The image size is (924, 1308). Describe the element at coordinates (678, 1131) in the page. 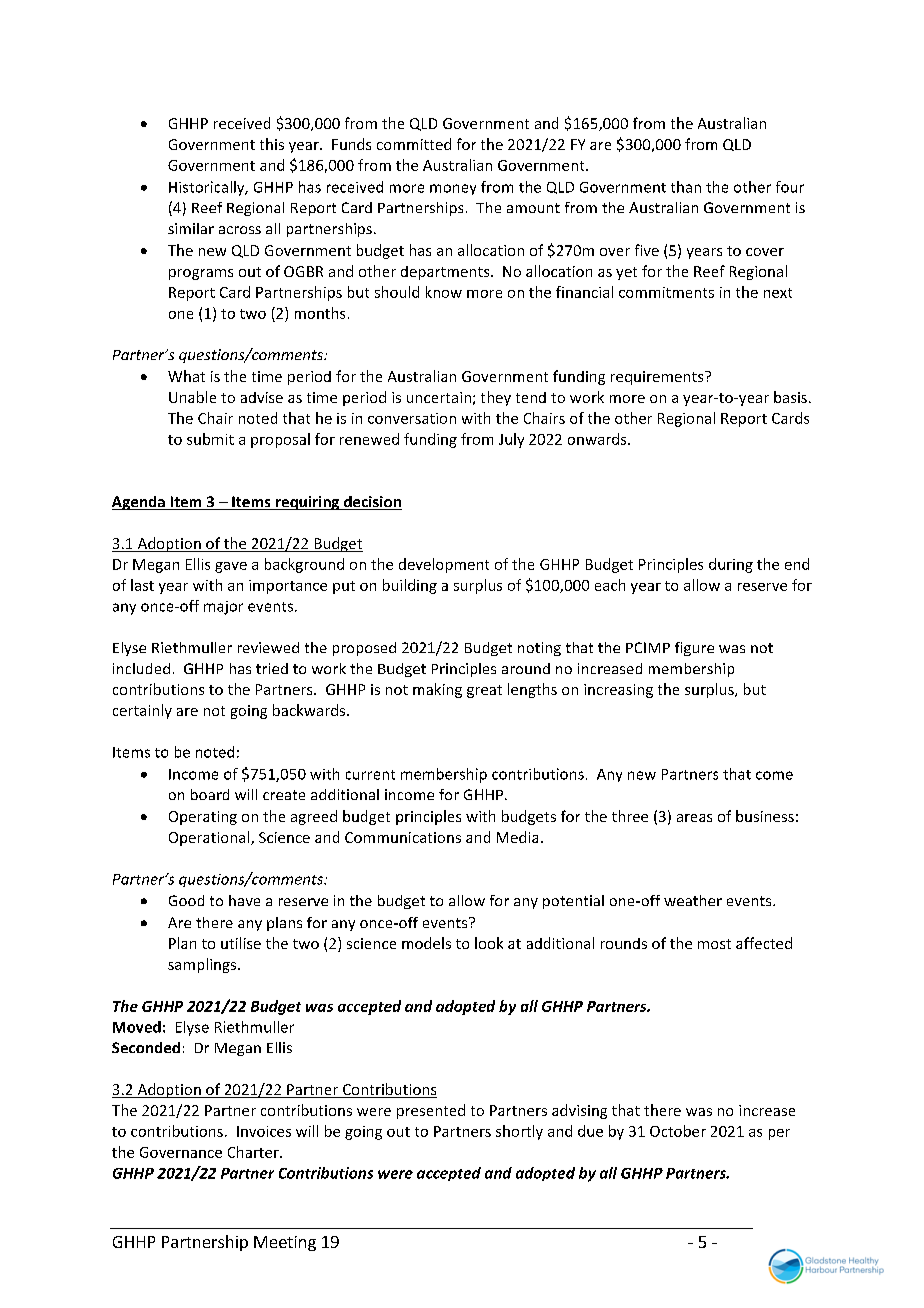

I see `October` at that location.
